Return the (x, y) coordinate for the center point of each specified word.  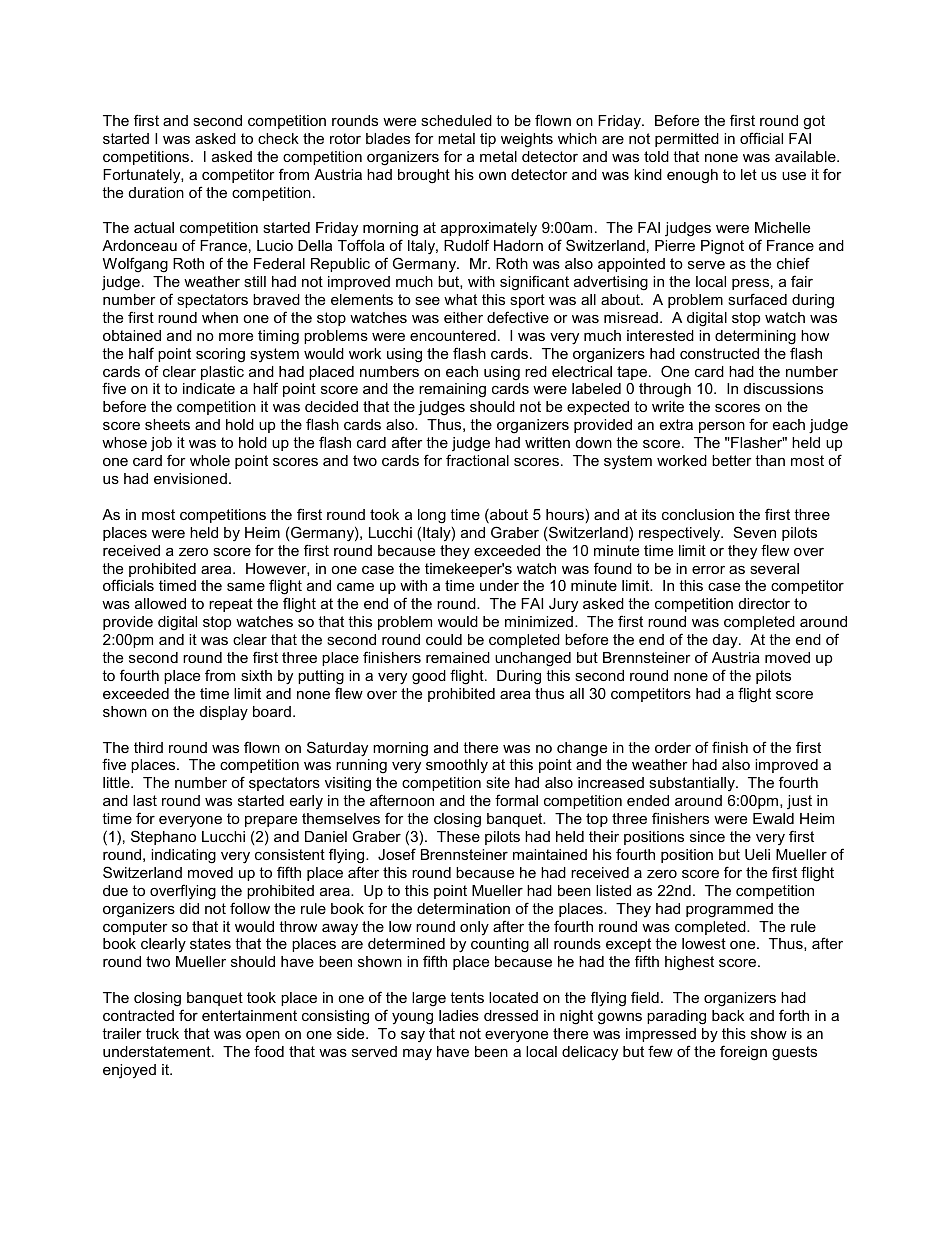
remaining (452, 390)
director (764, 603)
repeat (231, 605)
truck (162, 1033)
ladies (459, 1015)
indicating (183, 856)
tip (488, 140)
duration (156, 192)
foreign (743, 1053)
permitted (687, 140)
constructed (719, 353)
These (458, 836)
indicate (209, 388)
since (707, 836)
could (444, 639)
